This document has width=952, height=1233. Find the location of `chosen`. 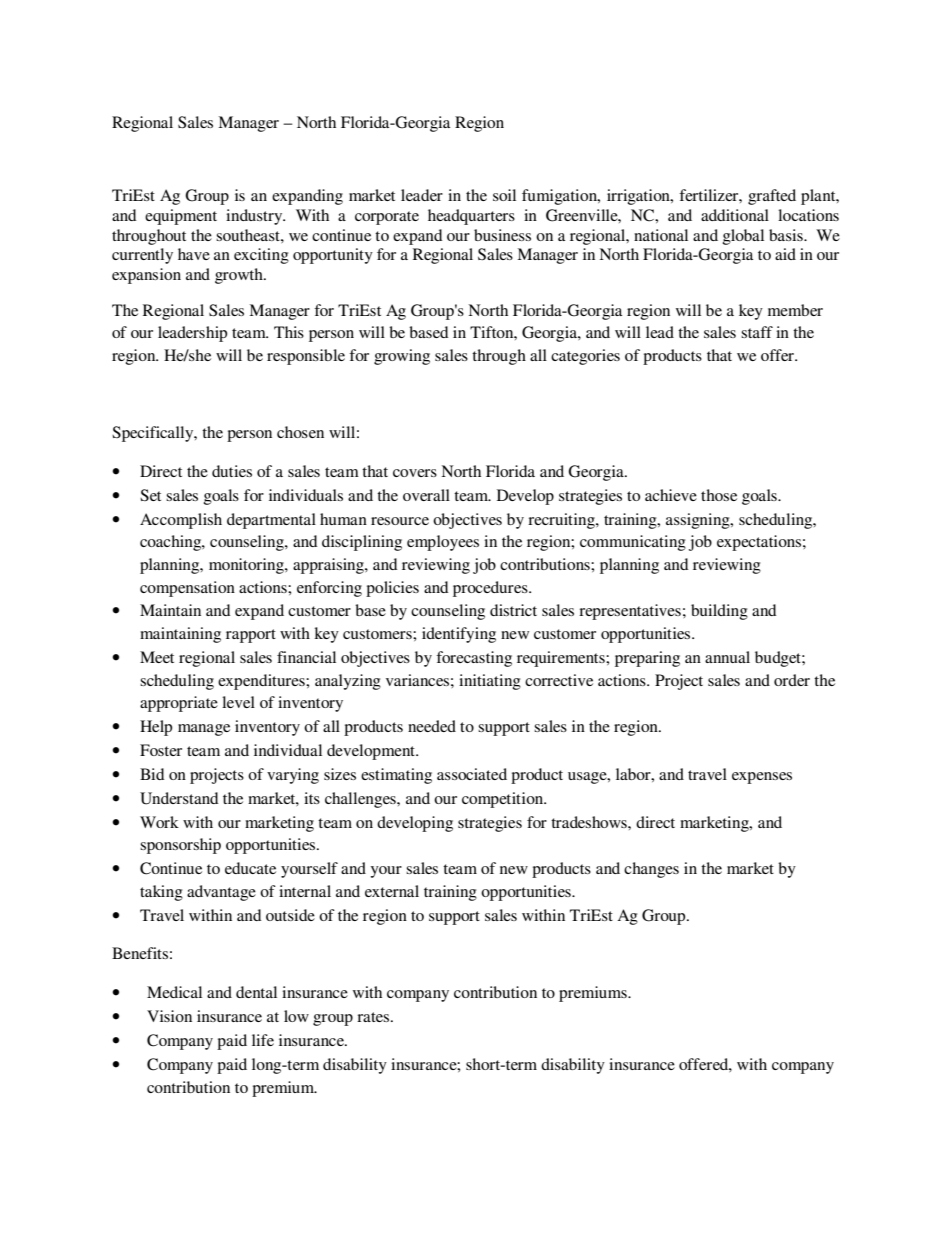

chosen is located at coordinates (300, 432).
